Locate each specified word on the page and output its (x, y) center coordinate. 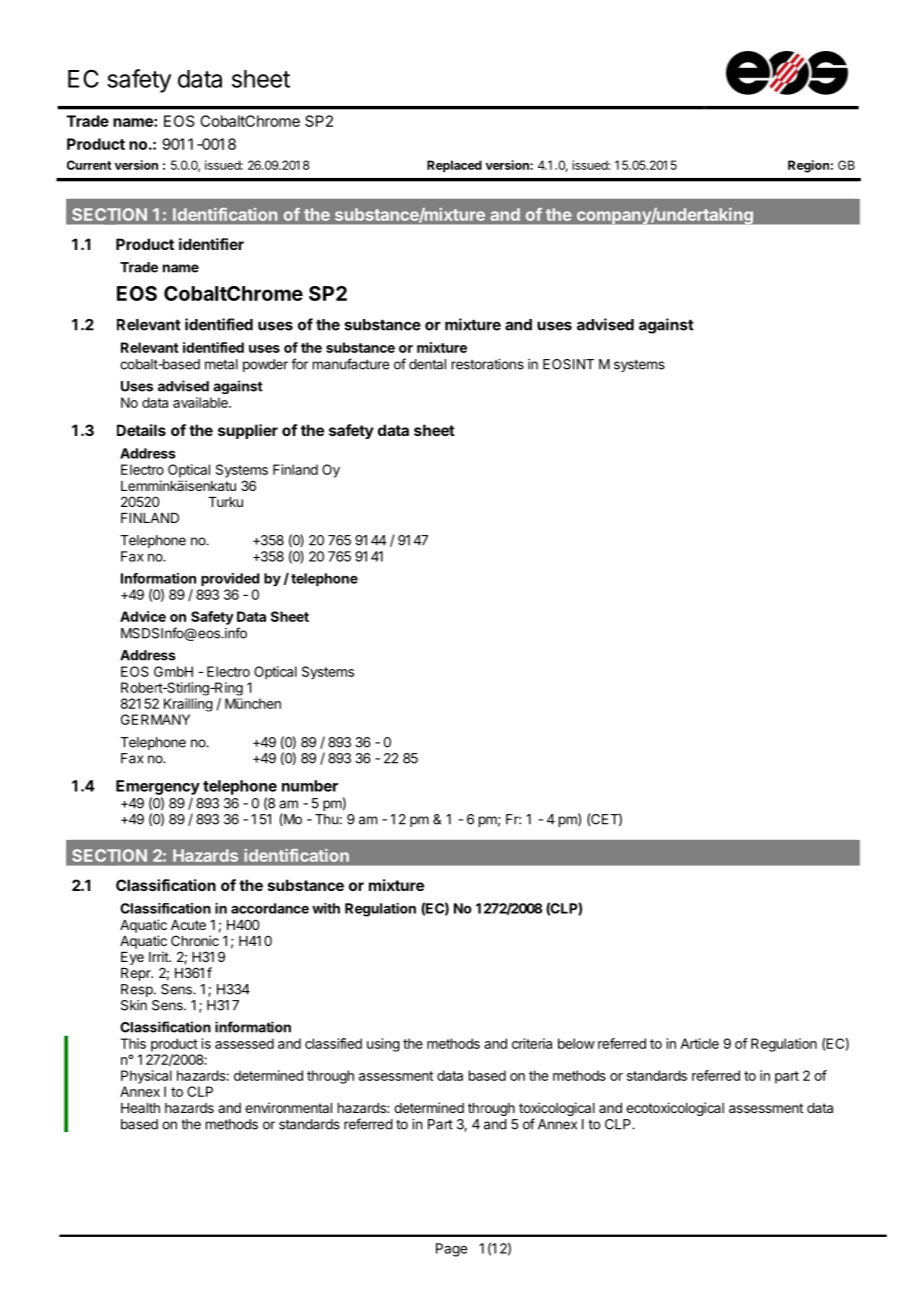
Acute (188, 925)
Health (140, 1108)
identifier (211, 244)
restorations (488, 364)
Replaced (454, 166)
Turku (225, 502)
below (576, 1043)
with (326, 908)
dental (427, 364)
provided (230, 579)
